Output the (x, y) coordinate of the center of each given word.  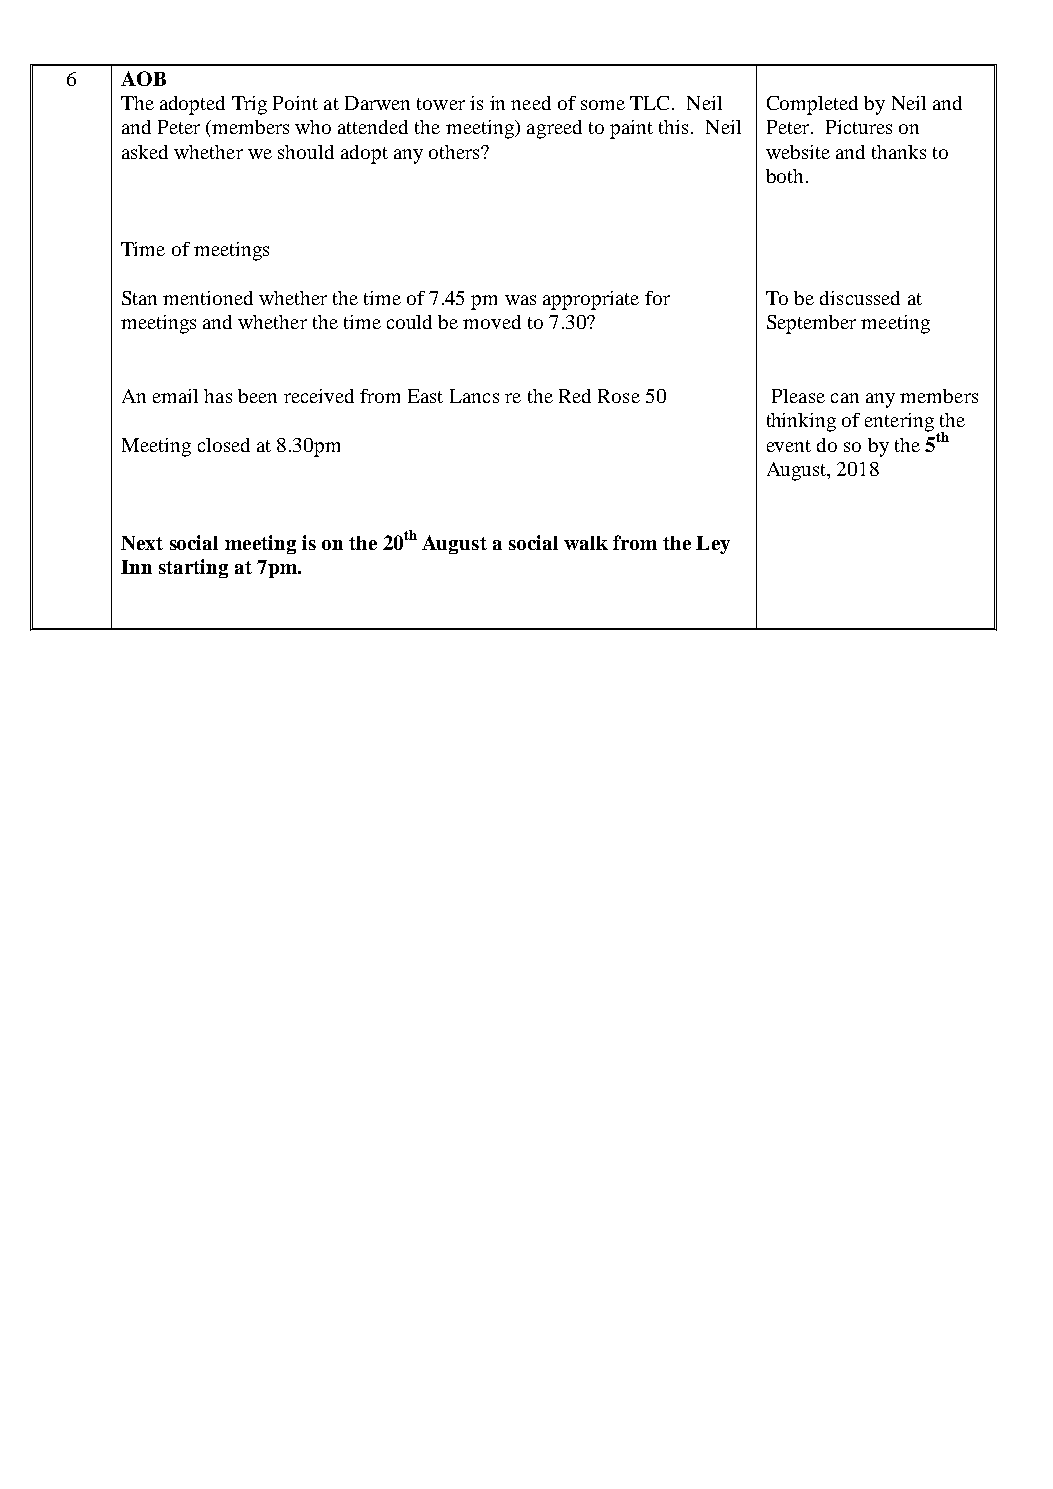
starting (193, 568)
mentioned (208, 298)
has (218, 396)
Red (575, 396)
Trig (249, 105)
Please (798, 396)
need (531, 103)
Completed (812, 105)
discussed (860, 298)
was (520, 300)
